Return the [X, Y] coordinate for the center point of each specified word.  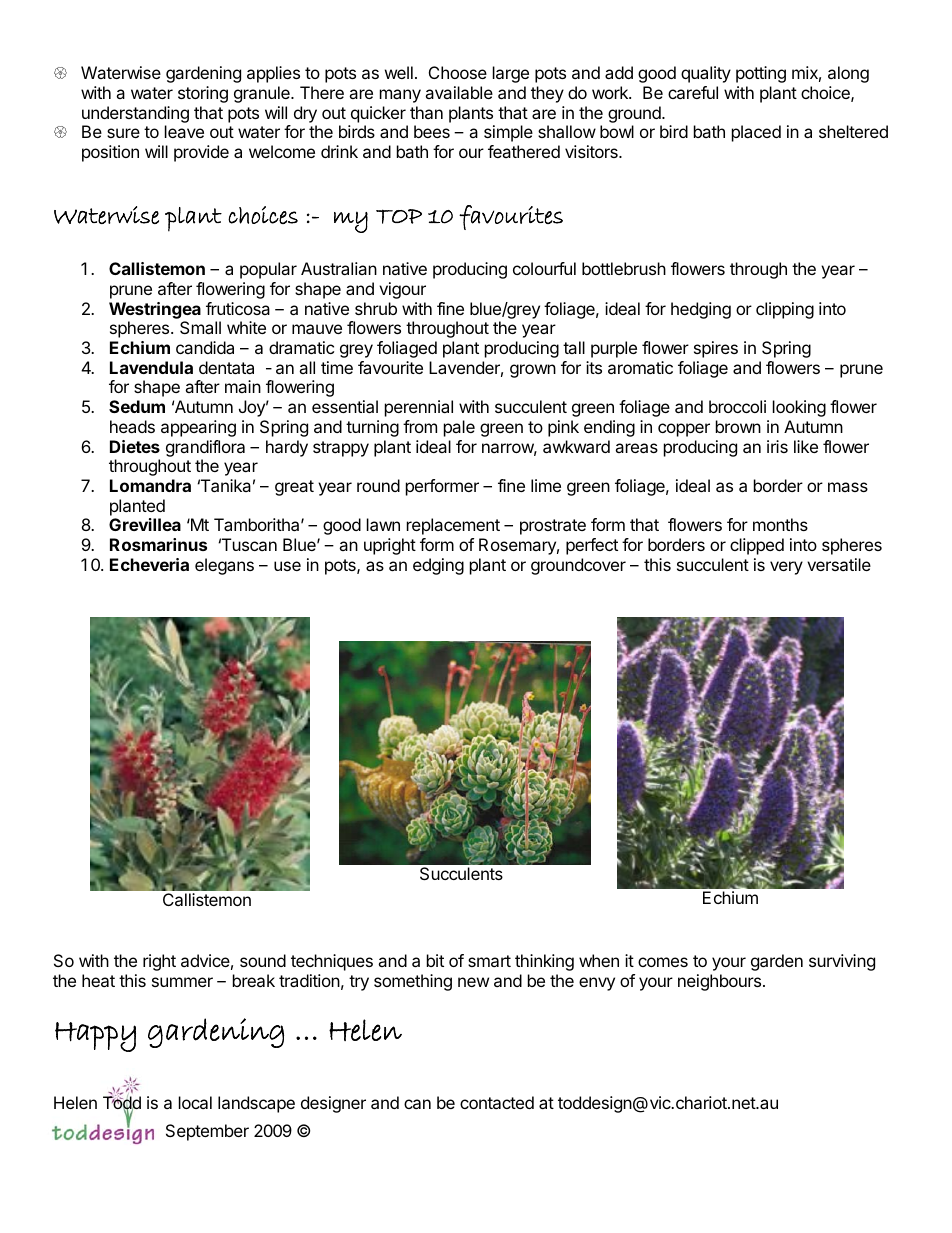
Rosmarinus [158, 544]
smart [489, 961]
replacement [453, 526]
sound [263, 960]
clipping [785, 310]
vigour [402, 290]
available [459, 92]
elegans [224, 566]
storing [203, 94]
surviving [842, 962]
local [195, 1102]
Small [200, 327]
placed [756, 133]
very [786, 568]
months [780, 524]
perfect [592, 546]
